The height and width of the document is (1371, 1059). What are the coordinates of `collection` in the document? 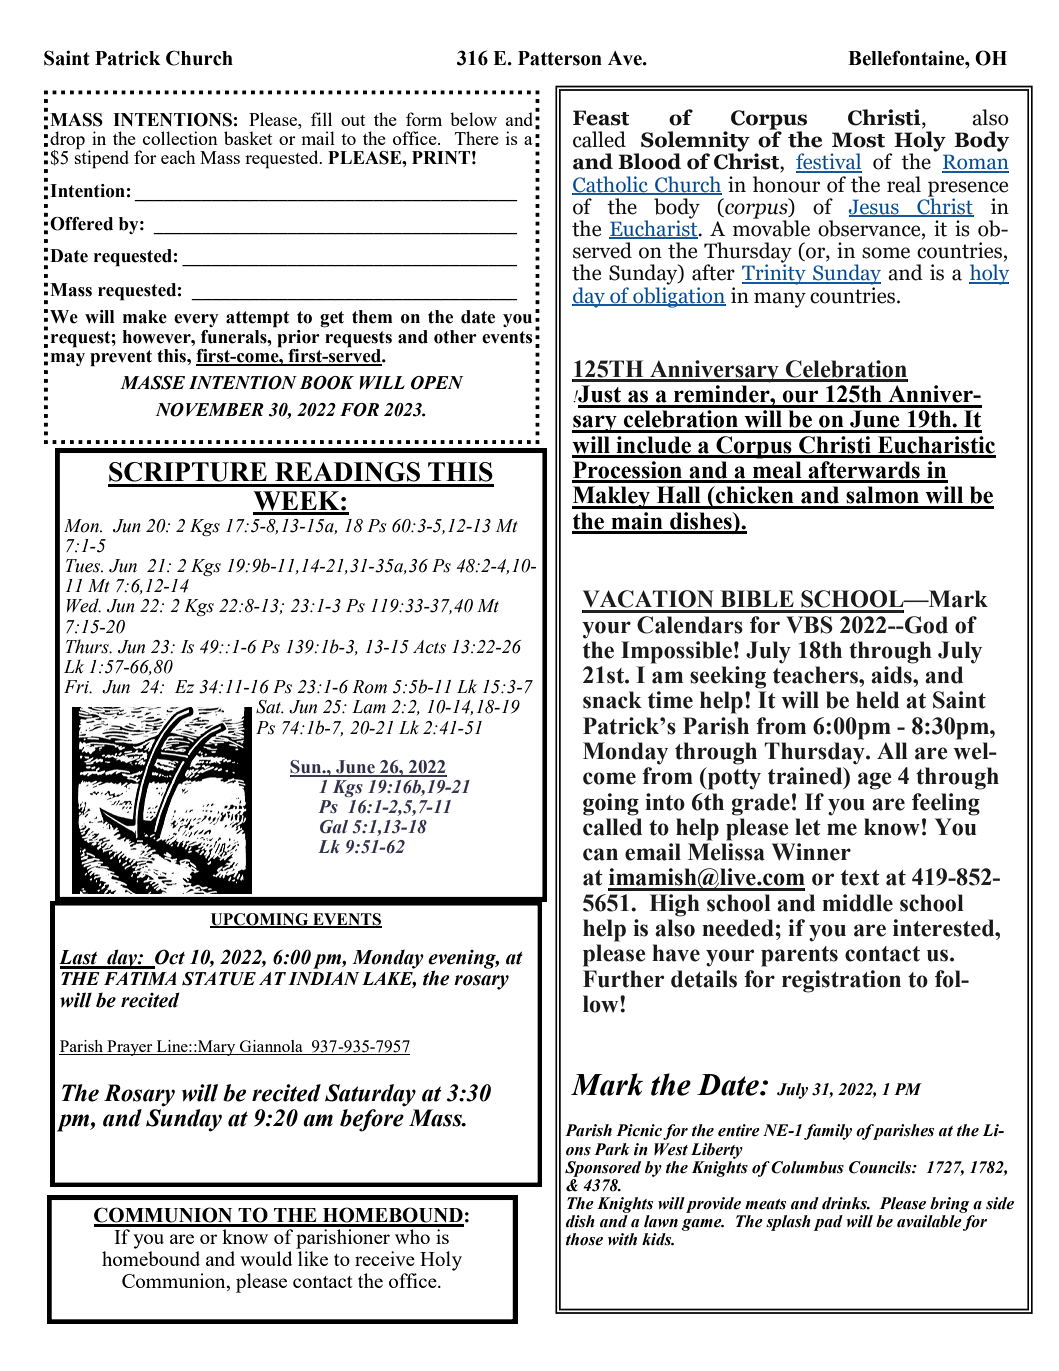 It's located at (180, 138).
